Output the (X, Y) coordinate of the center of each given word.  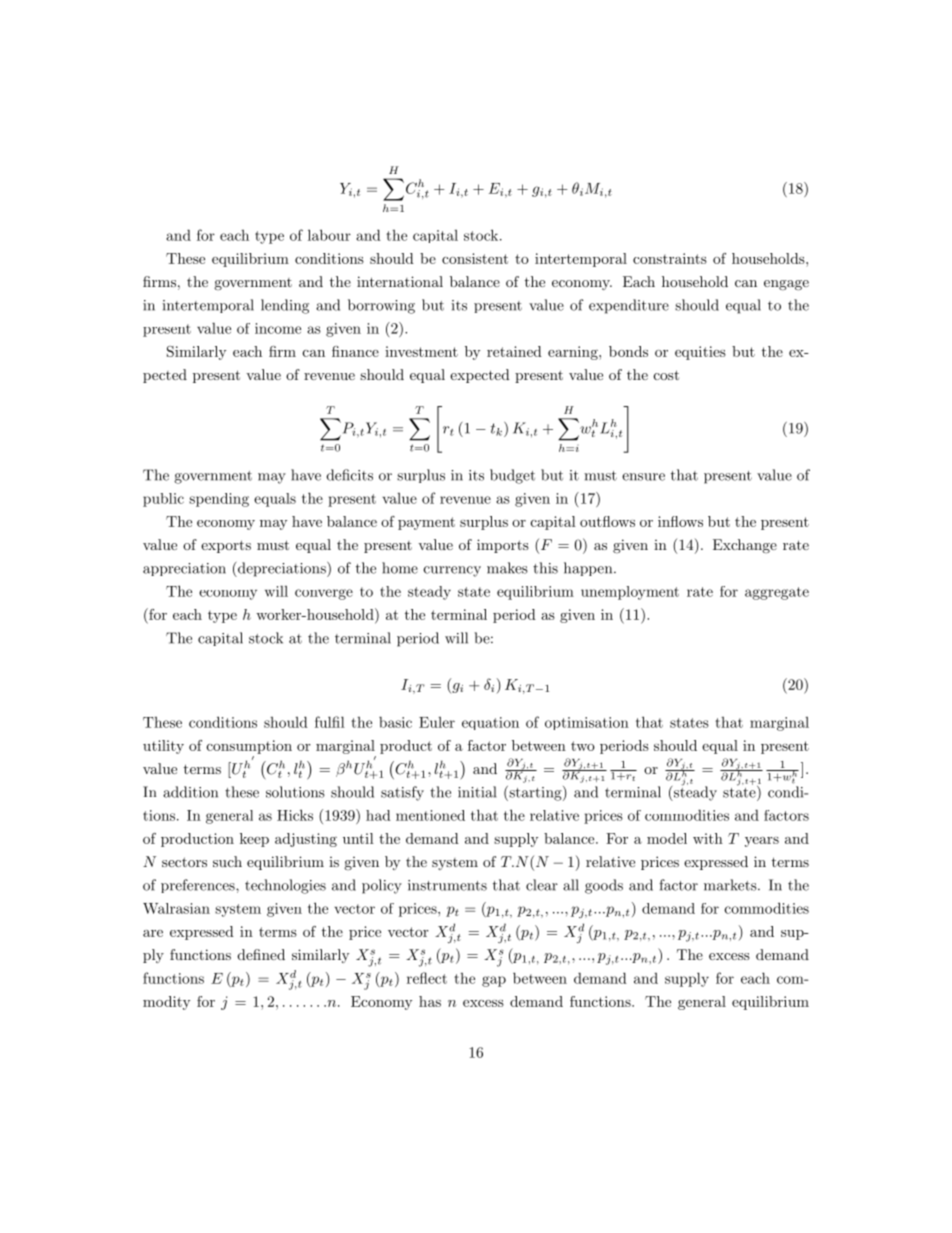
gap (494, 981)
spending (219, 500)
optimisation (587, 723)
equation (490, 723)
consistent (475, 258)
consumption (249, 747)
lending (285, 306)
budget (512, 476)
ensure (643, 477)
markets (730, 885)
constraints (670, 258)
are (153, 933)
